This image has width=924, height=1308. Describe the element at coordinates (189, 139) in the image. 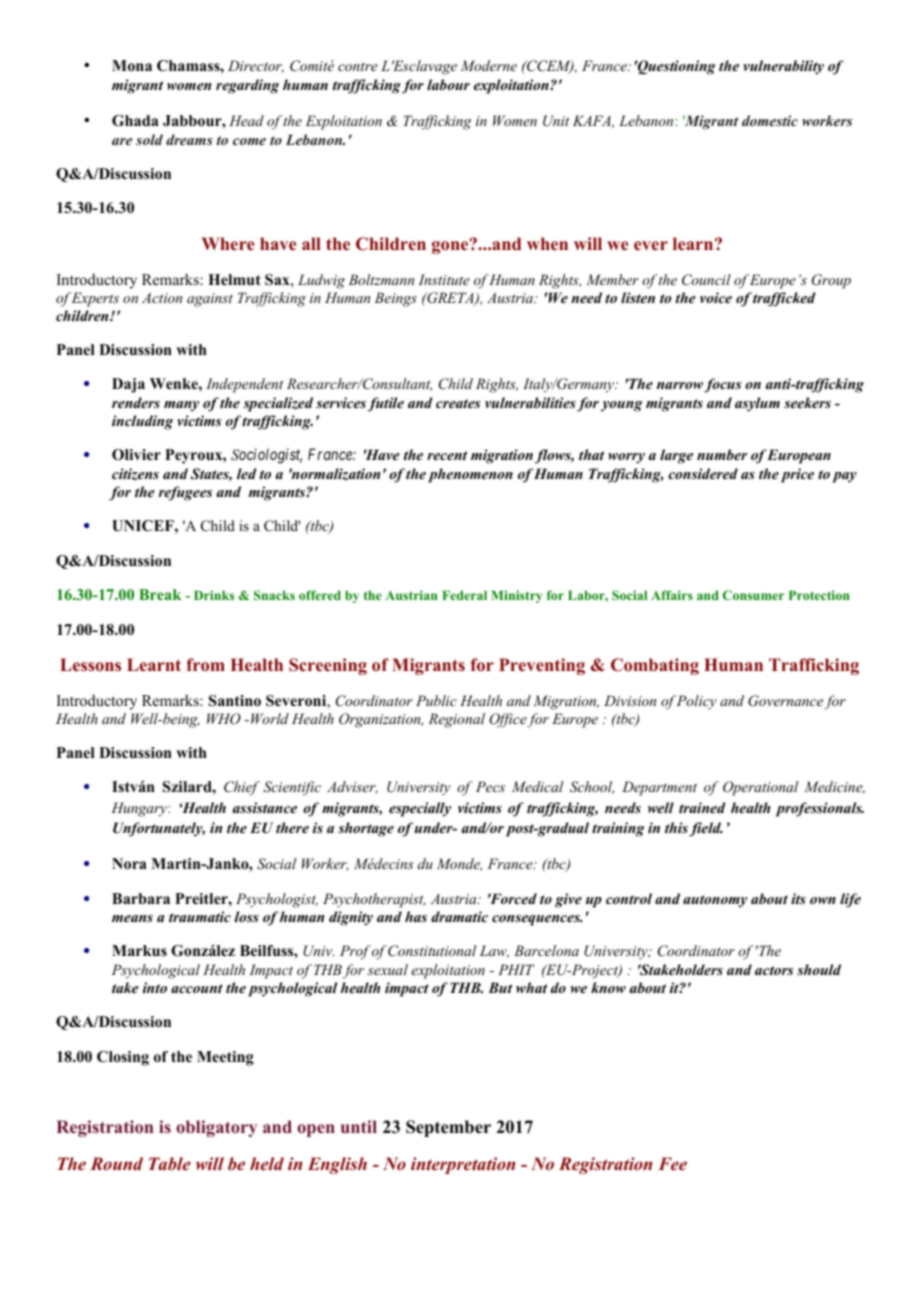

I see `dreams` at that location.
